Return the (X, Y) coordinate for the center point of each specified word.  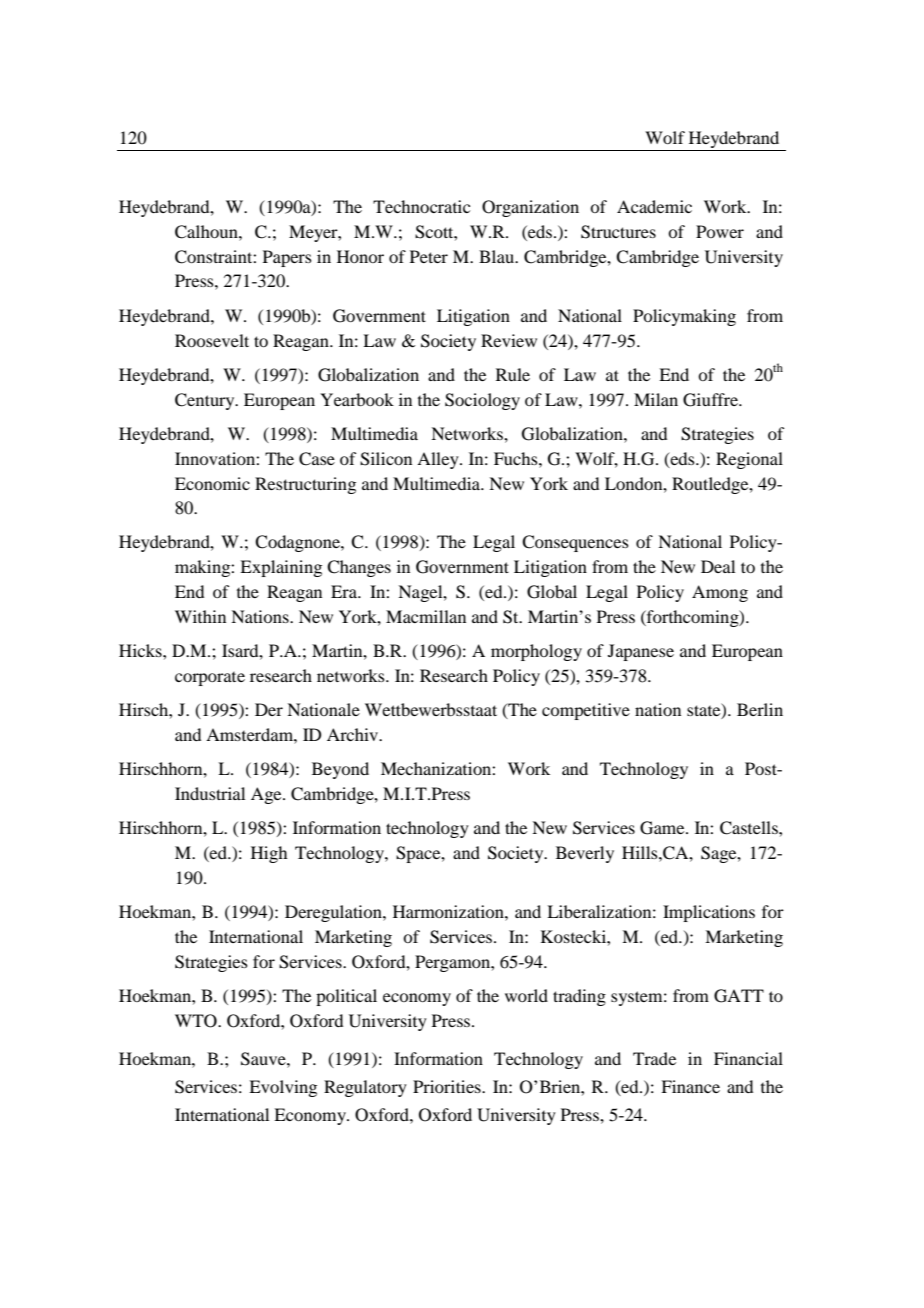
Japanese (641, 652)
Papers (287, 258)
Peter (429, 256)
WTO (197, 1021)
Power (720, 231)
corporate (210, 679)
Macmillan (426, 616)
